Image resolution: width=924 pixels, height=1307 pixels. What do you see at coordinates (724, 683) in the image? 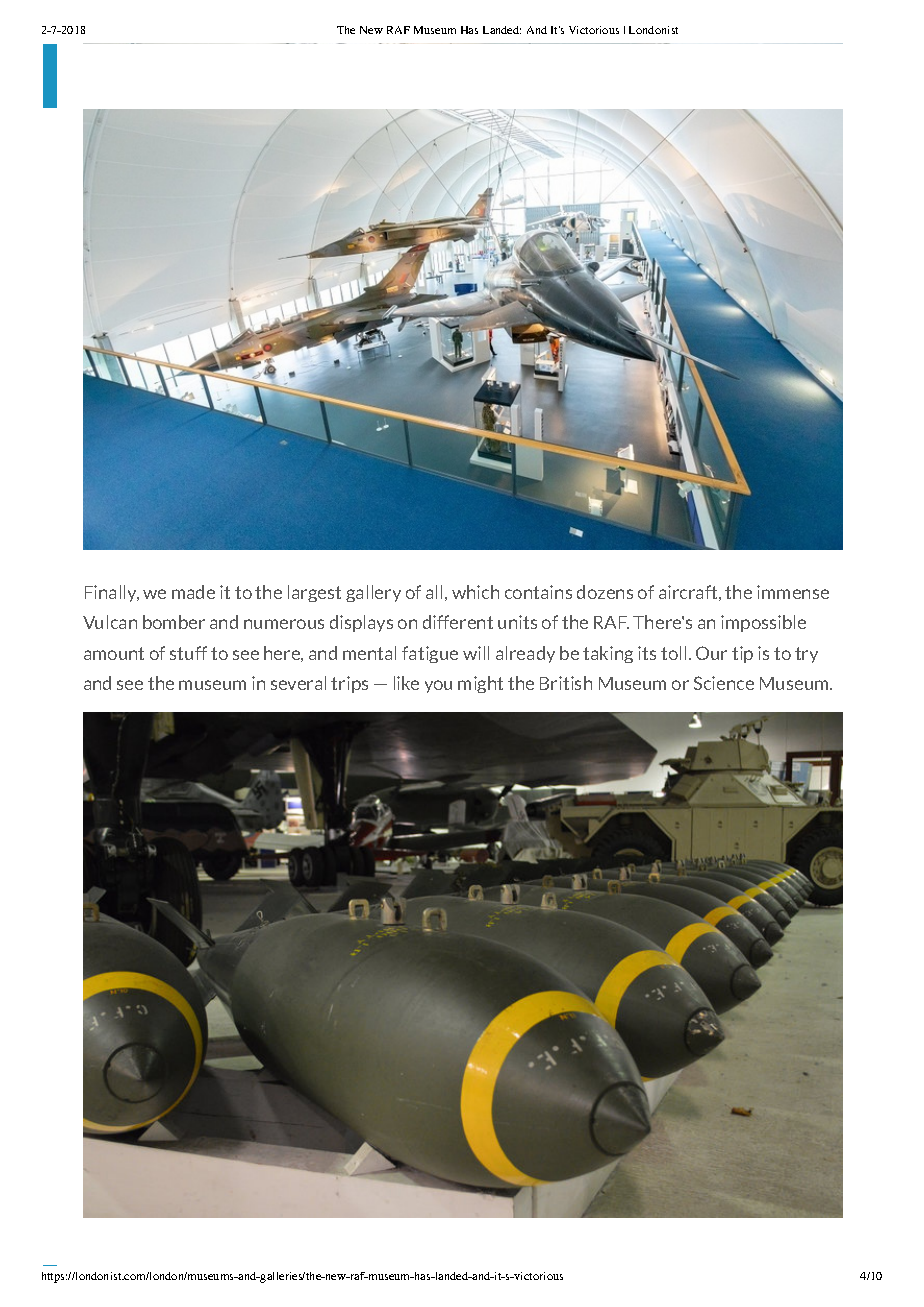
I see `Science` at bounding box center [724, 683].
